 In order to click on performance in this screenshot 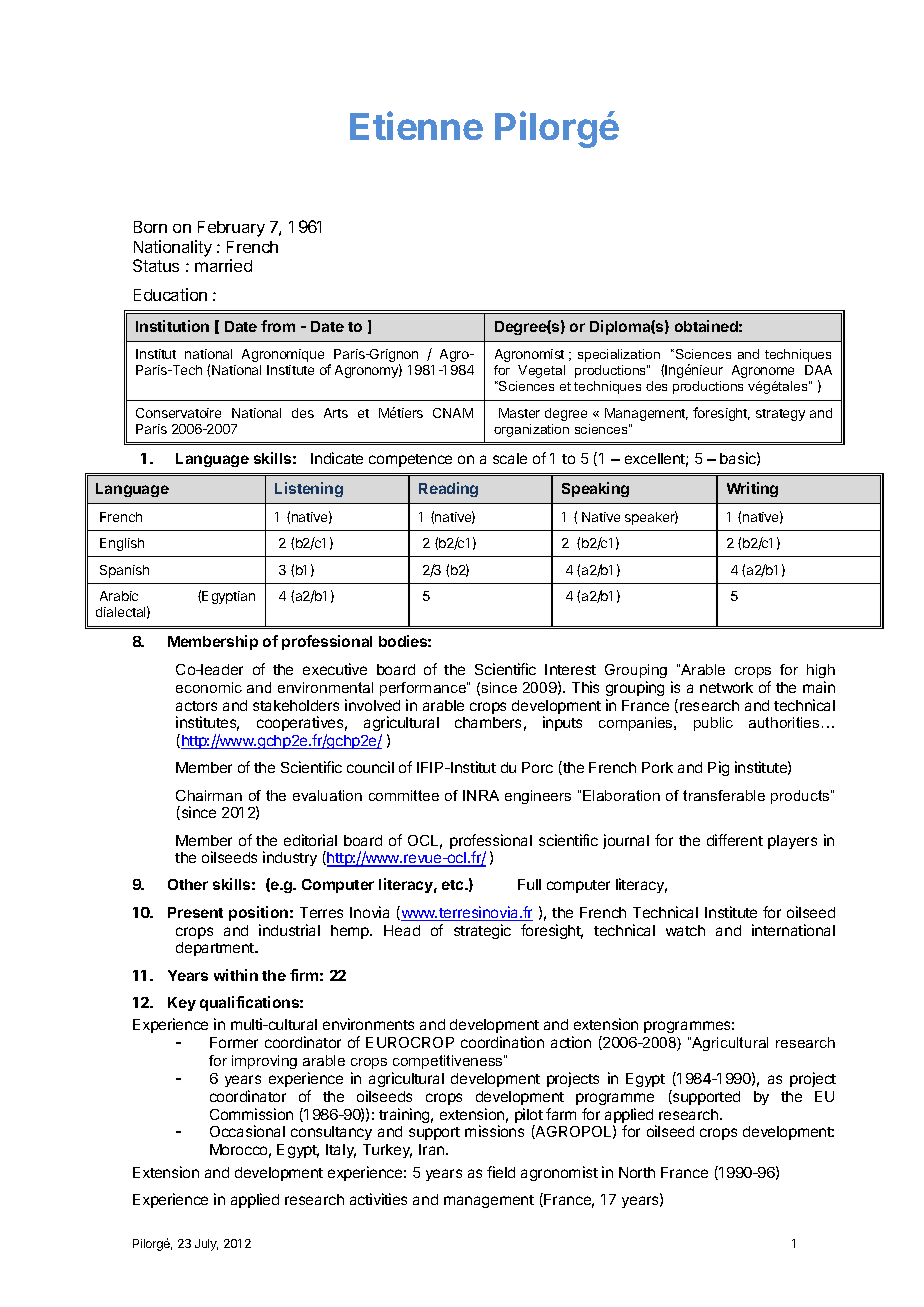, I will do `click(424, 689)`.
